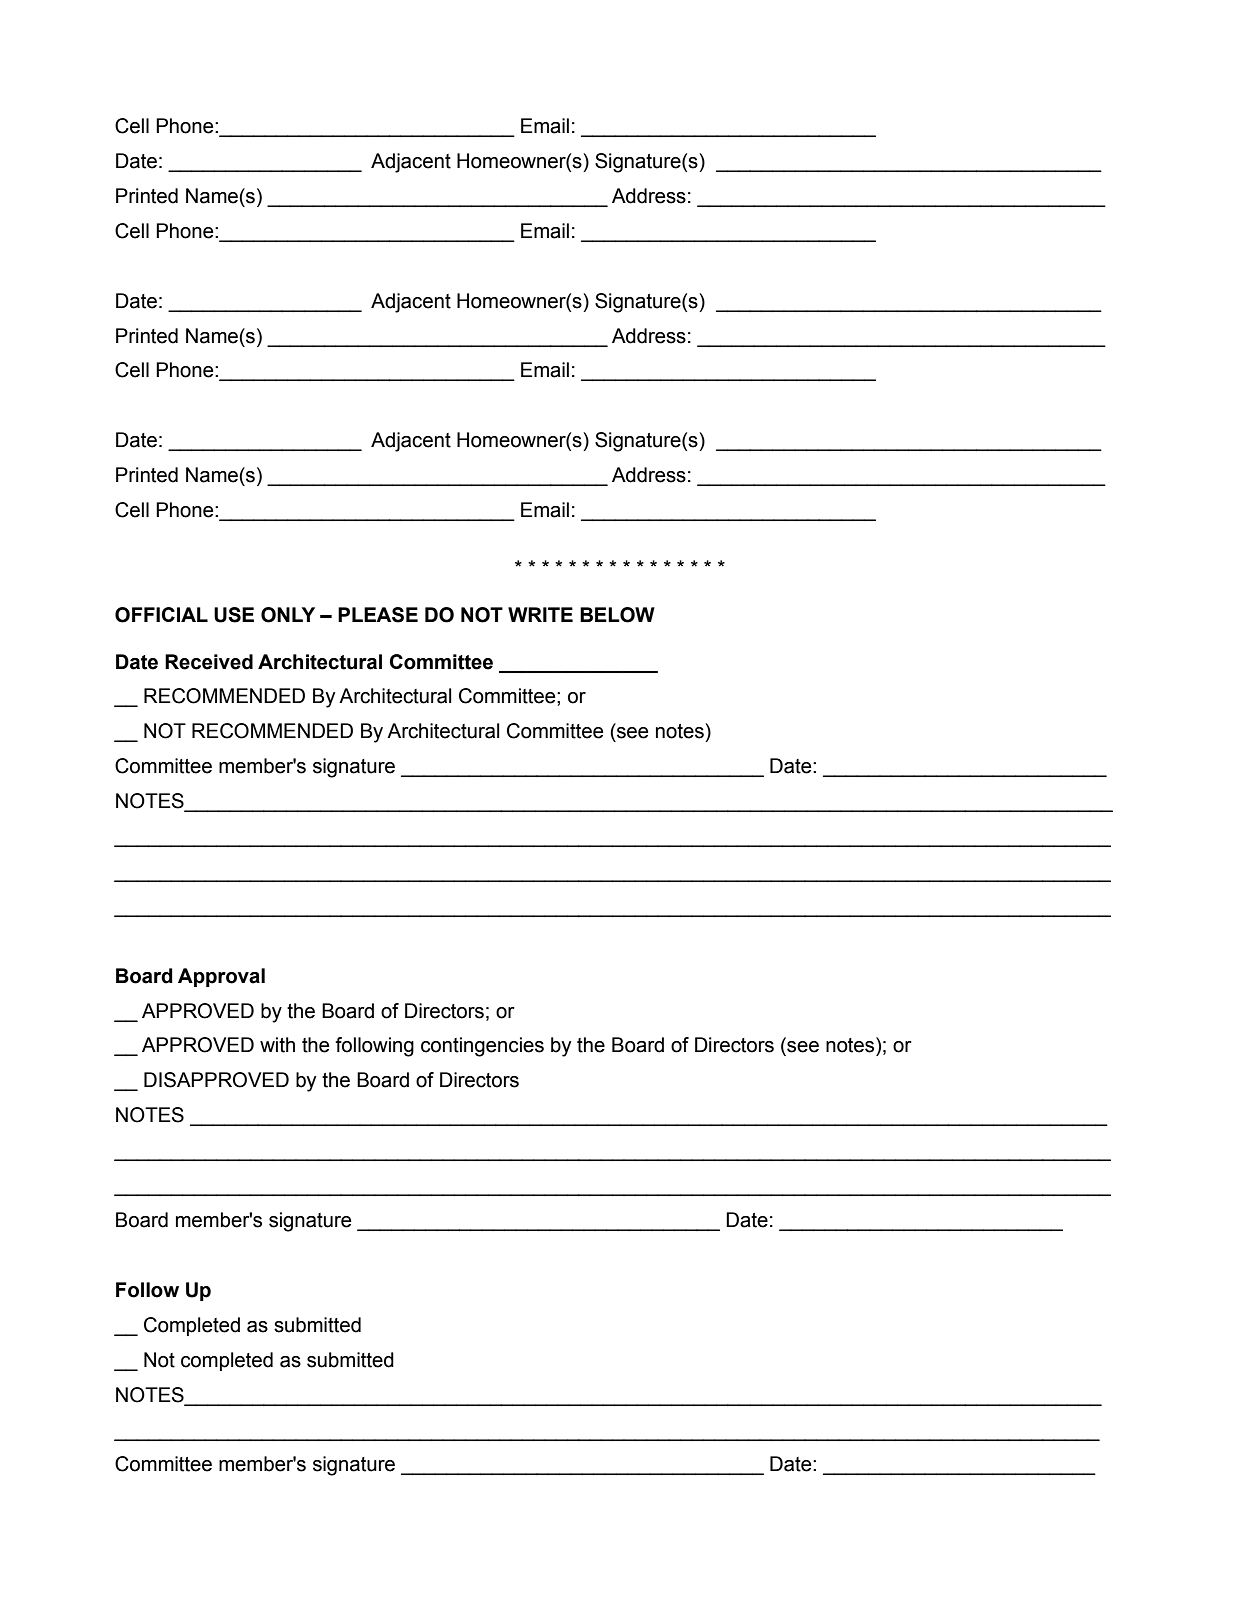 This page has width=1239, height=1603. I want to click on WRITE, so click(540, 614).
